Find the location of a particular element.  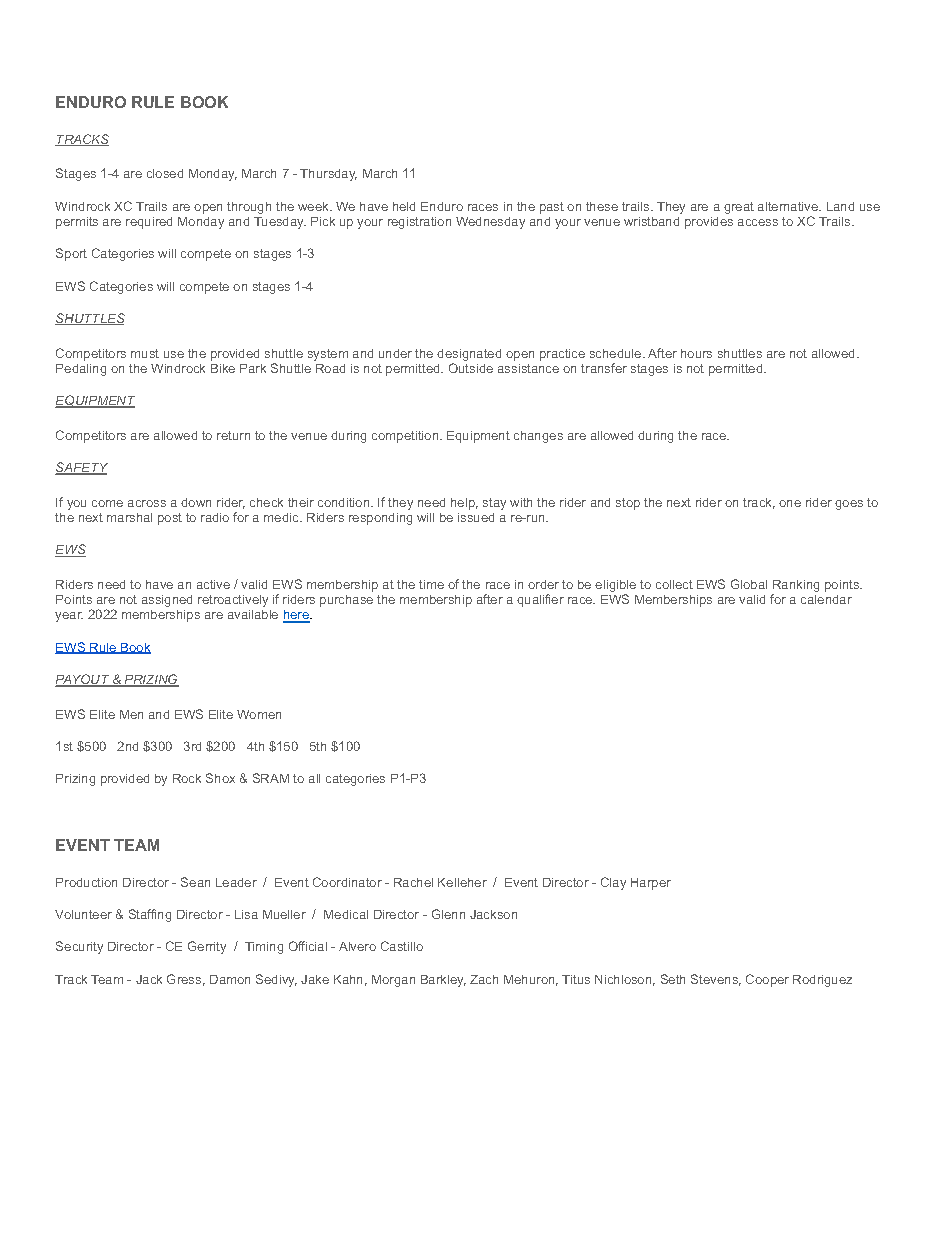

held is located at coordinates (404, 206).
